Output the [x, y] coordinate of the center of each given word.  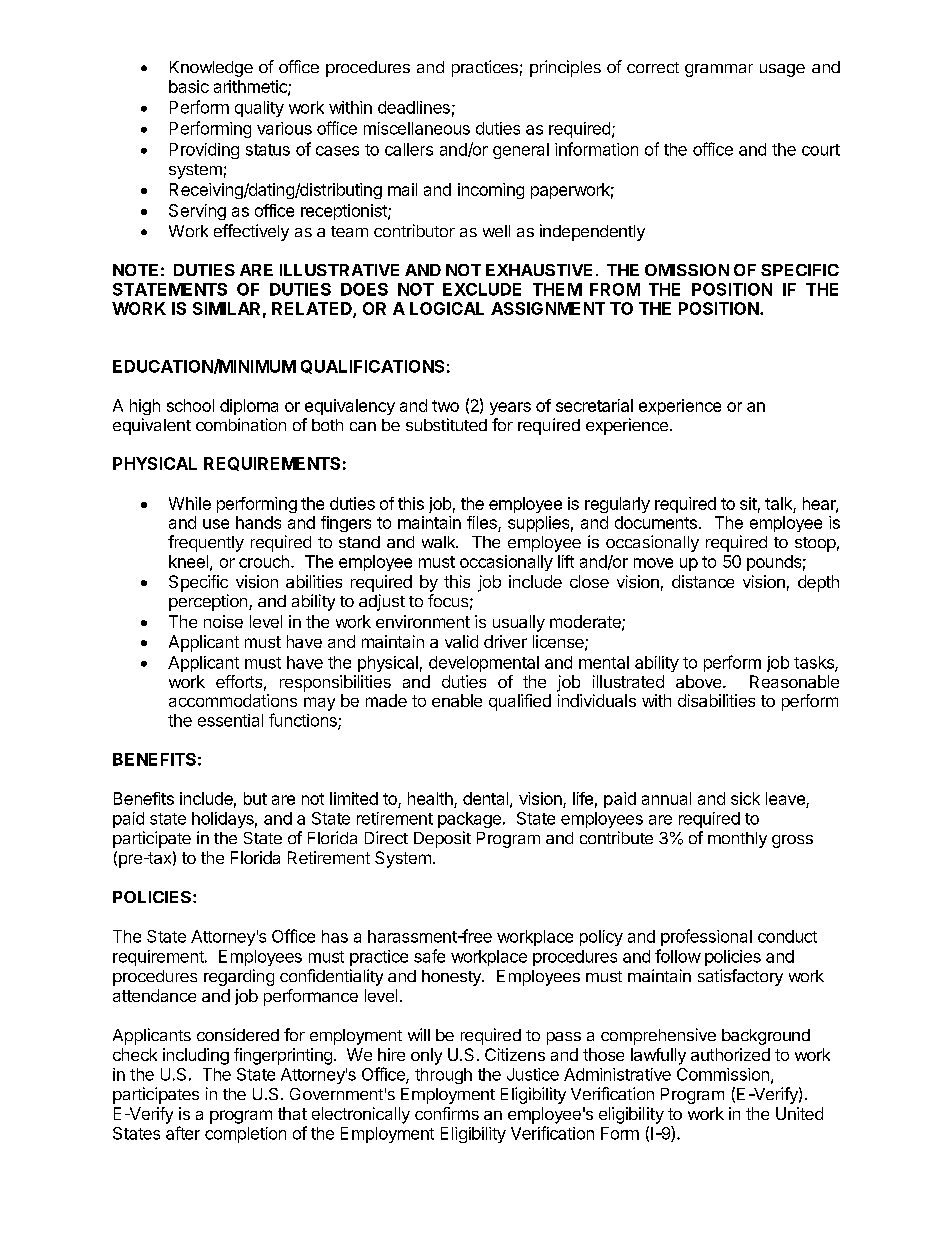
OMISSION [687, 270]
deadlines [414, 107]
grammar [719, 70]
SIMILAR [226, 308]
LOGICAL [447, 308]
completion [245, 1135]
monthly [737, 840]
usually [519, 623]
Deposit [442, 839]
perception [208, 602]
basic [189, 86]
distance [703, 581]
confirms [447, 1113]
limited [354, 798]
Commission [723, 1074]
